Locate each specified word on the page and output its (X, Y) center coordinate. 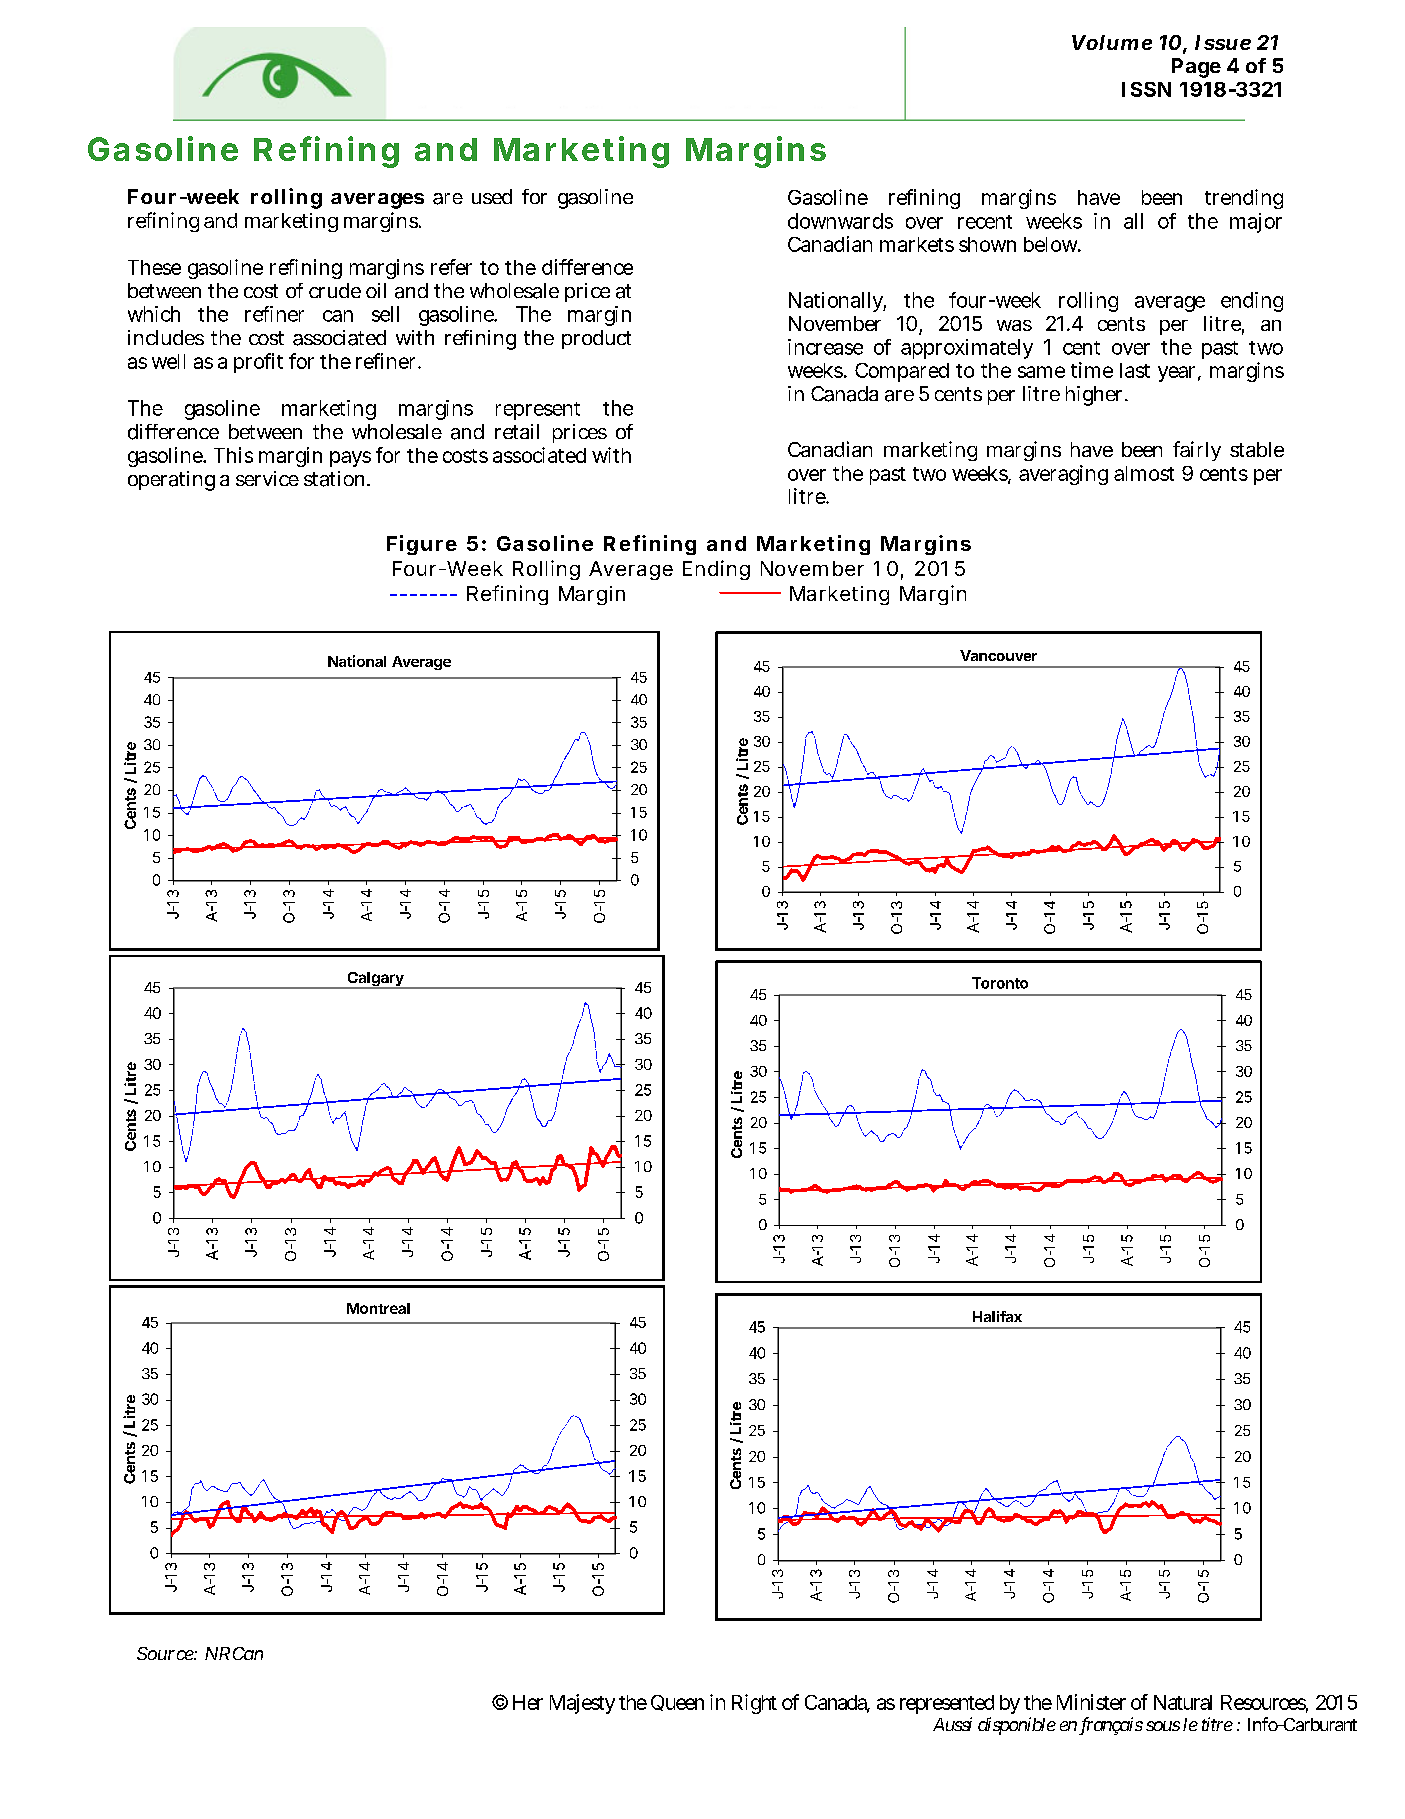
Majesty (582, 1704)
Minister (1091, 1702)
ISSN (1146, 89)
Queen (677, 1703)
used (492, 196)
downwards (840, 221)
